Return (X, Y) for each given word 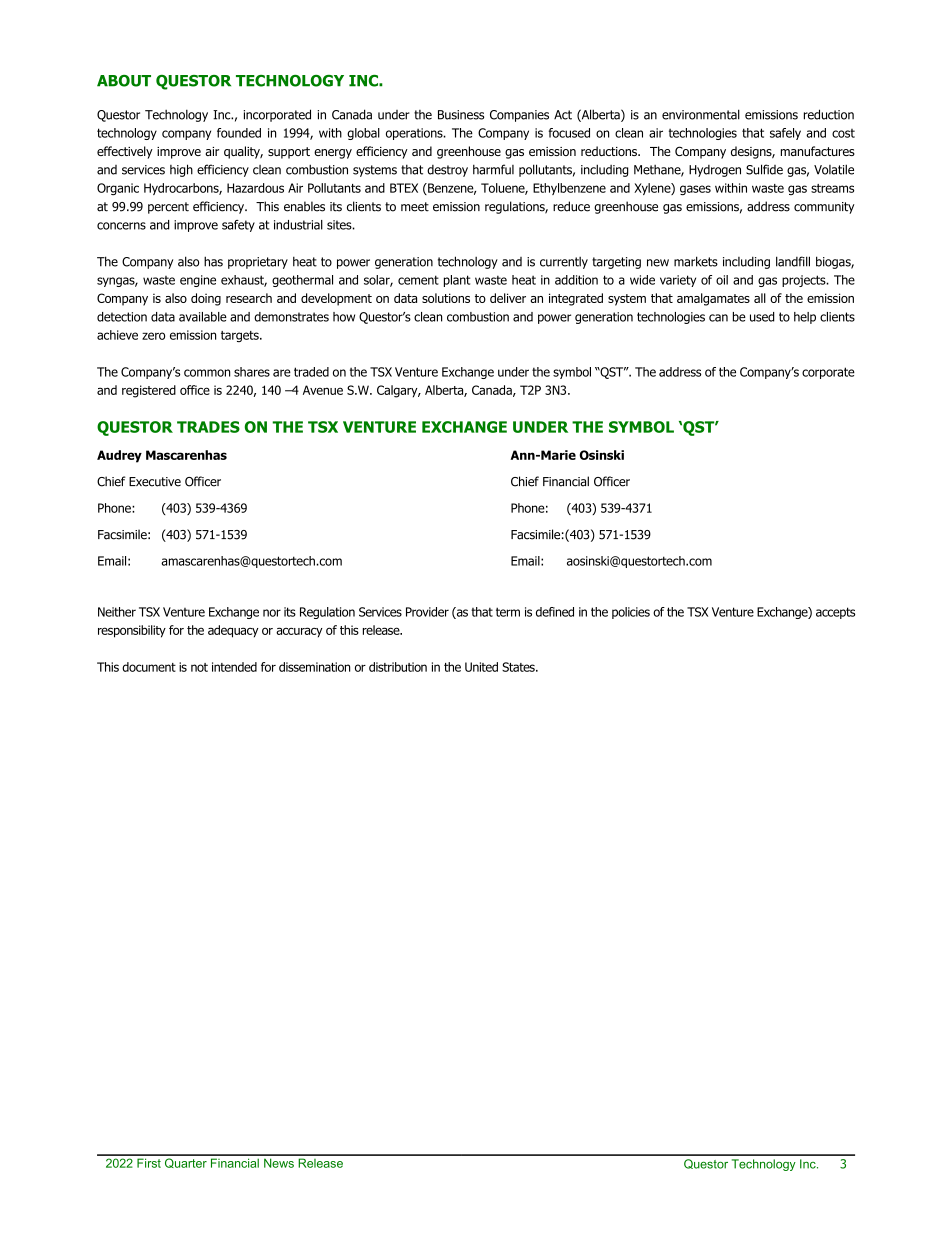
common (207, 373)
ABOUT (124, 81)
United (481, 667)
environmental (701, 114)
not (199, 667)
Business (461, 115)
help (805, 318)
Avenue (323, 390)
